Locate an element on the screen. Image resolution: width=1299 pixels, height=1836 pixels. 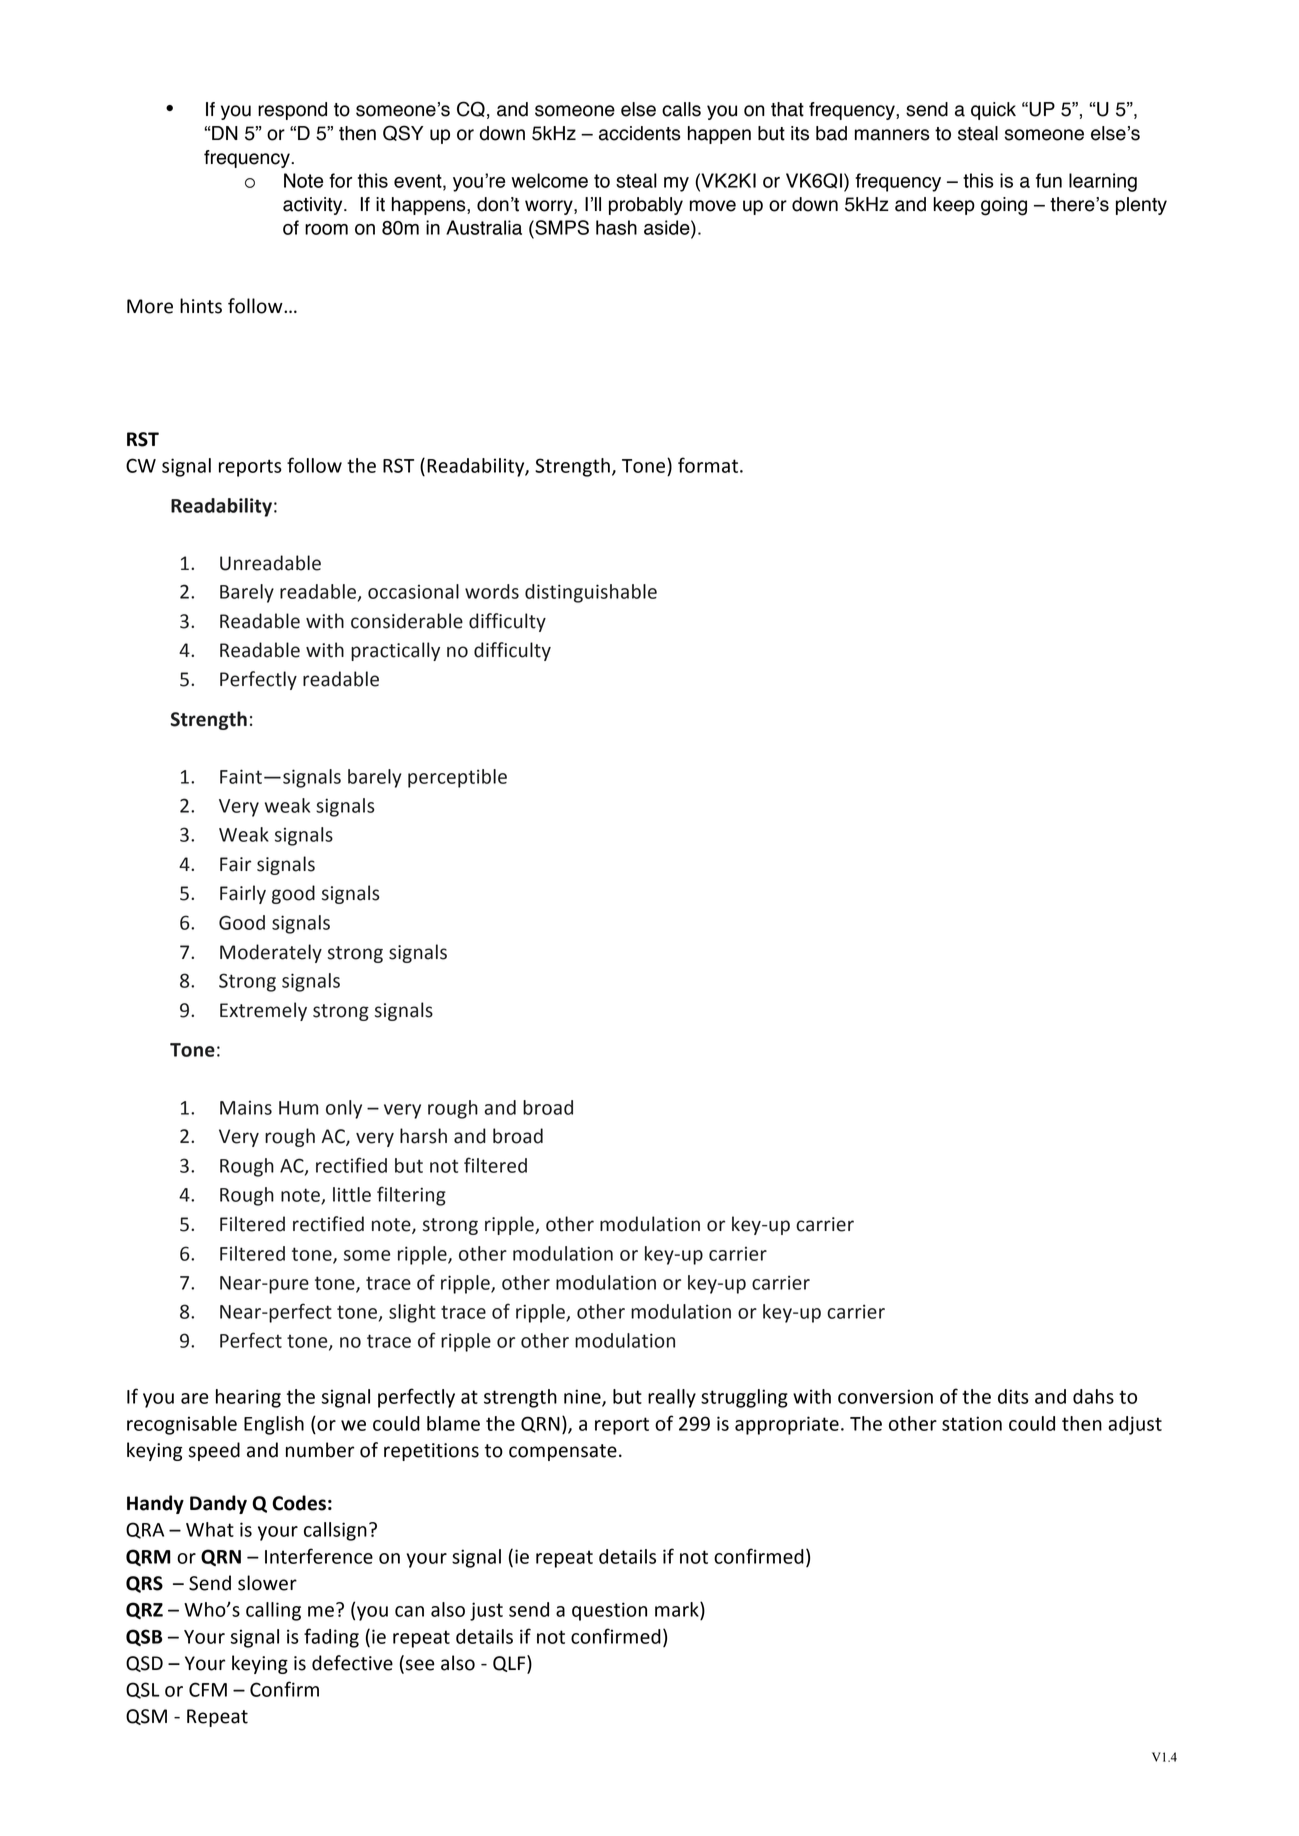
calling is located at coordinates (273, 1611).
